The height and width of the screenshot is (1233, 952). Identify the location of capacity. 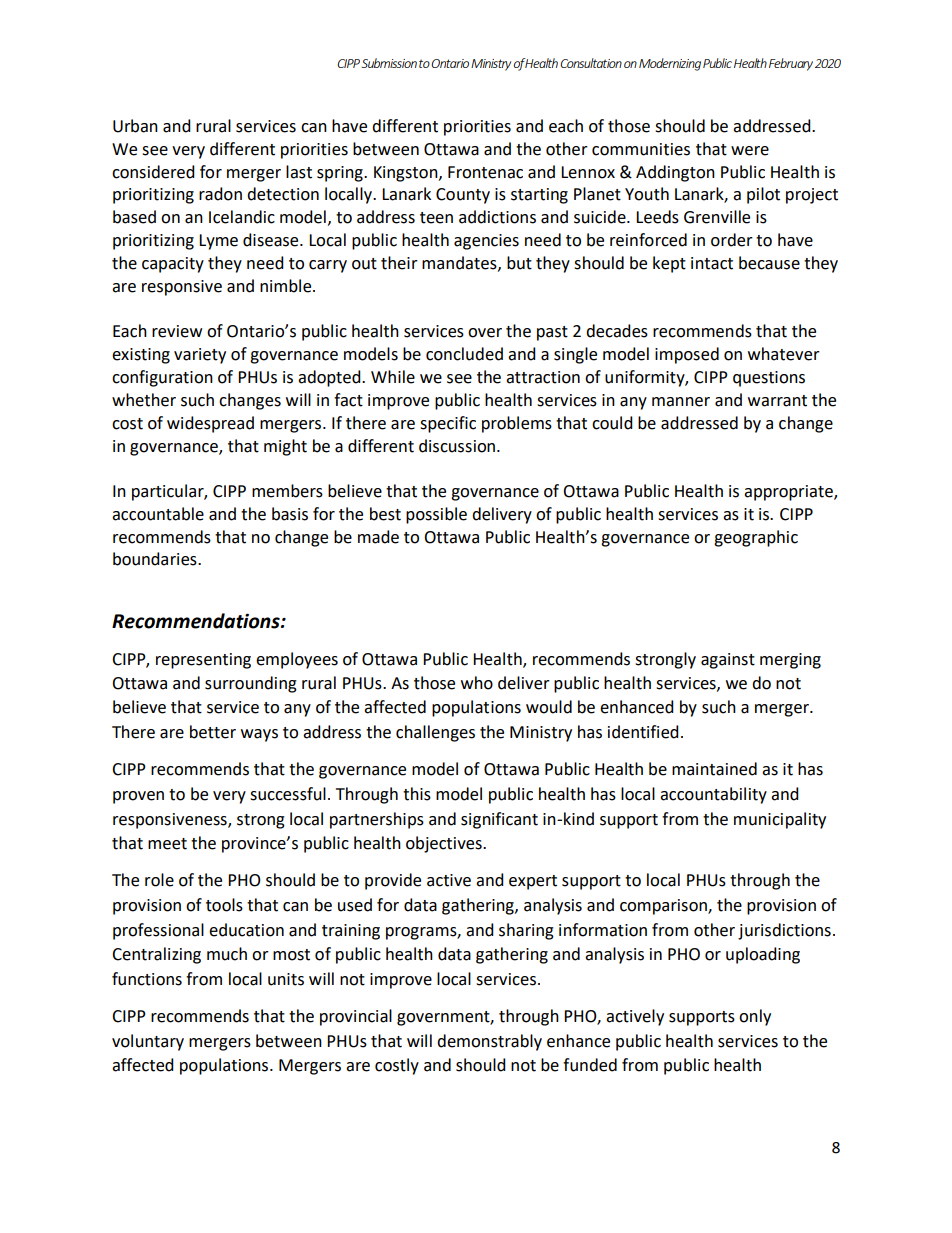
(173, 265).
